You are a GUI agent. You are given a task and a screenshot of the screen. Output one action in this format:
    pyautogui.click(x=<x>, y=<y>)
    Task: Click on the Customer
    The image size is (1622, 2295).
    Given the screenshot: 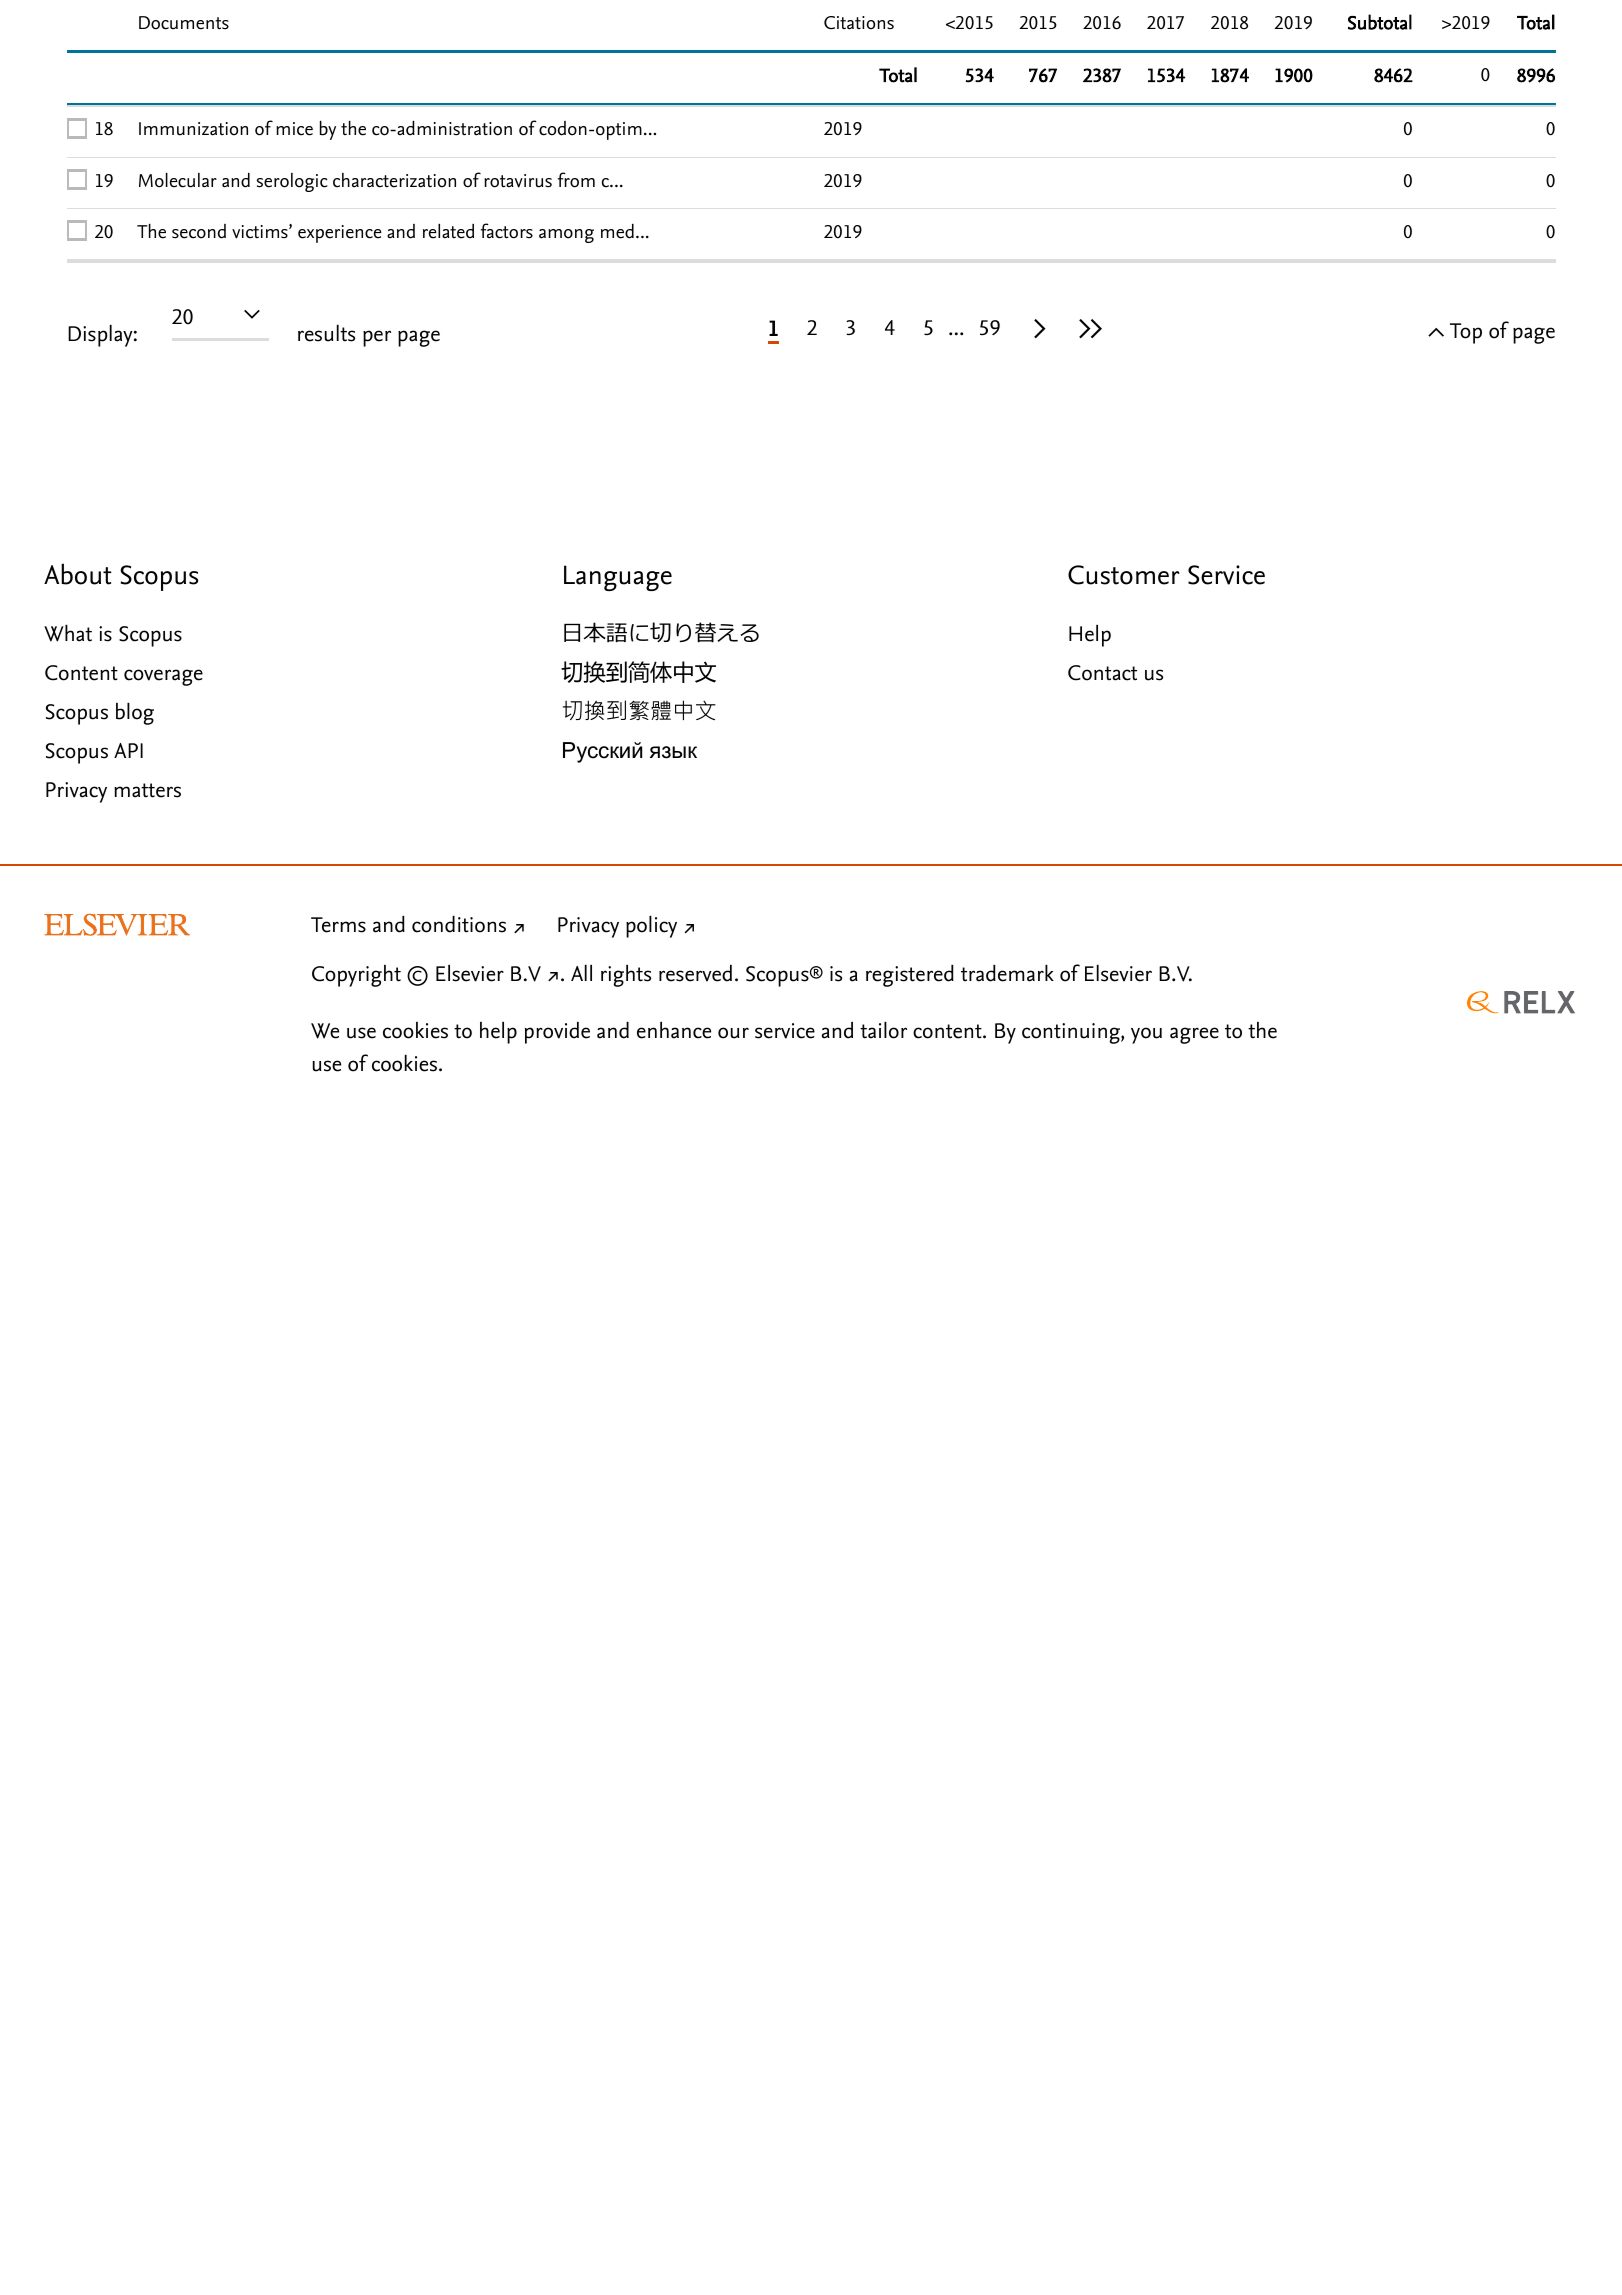 What is the action you would take?
    pyautogui.click(x=1124, y=575)
